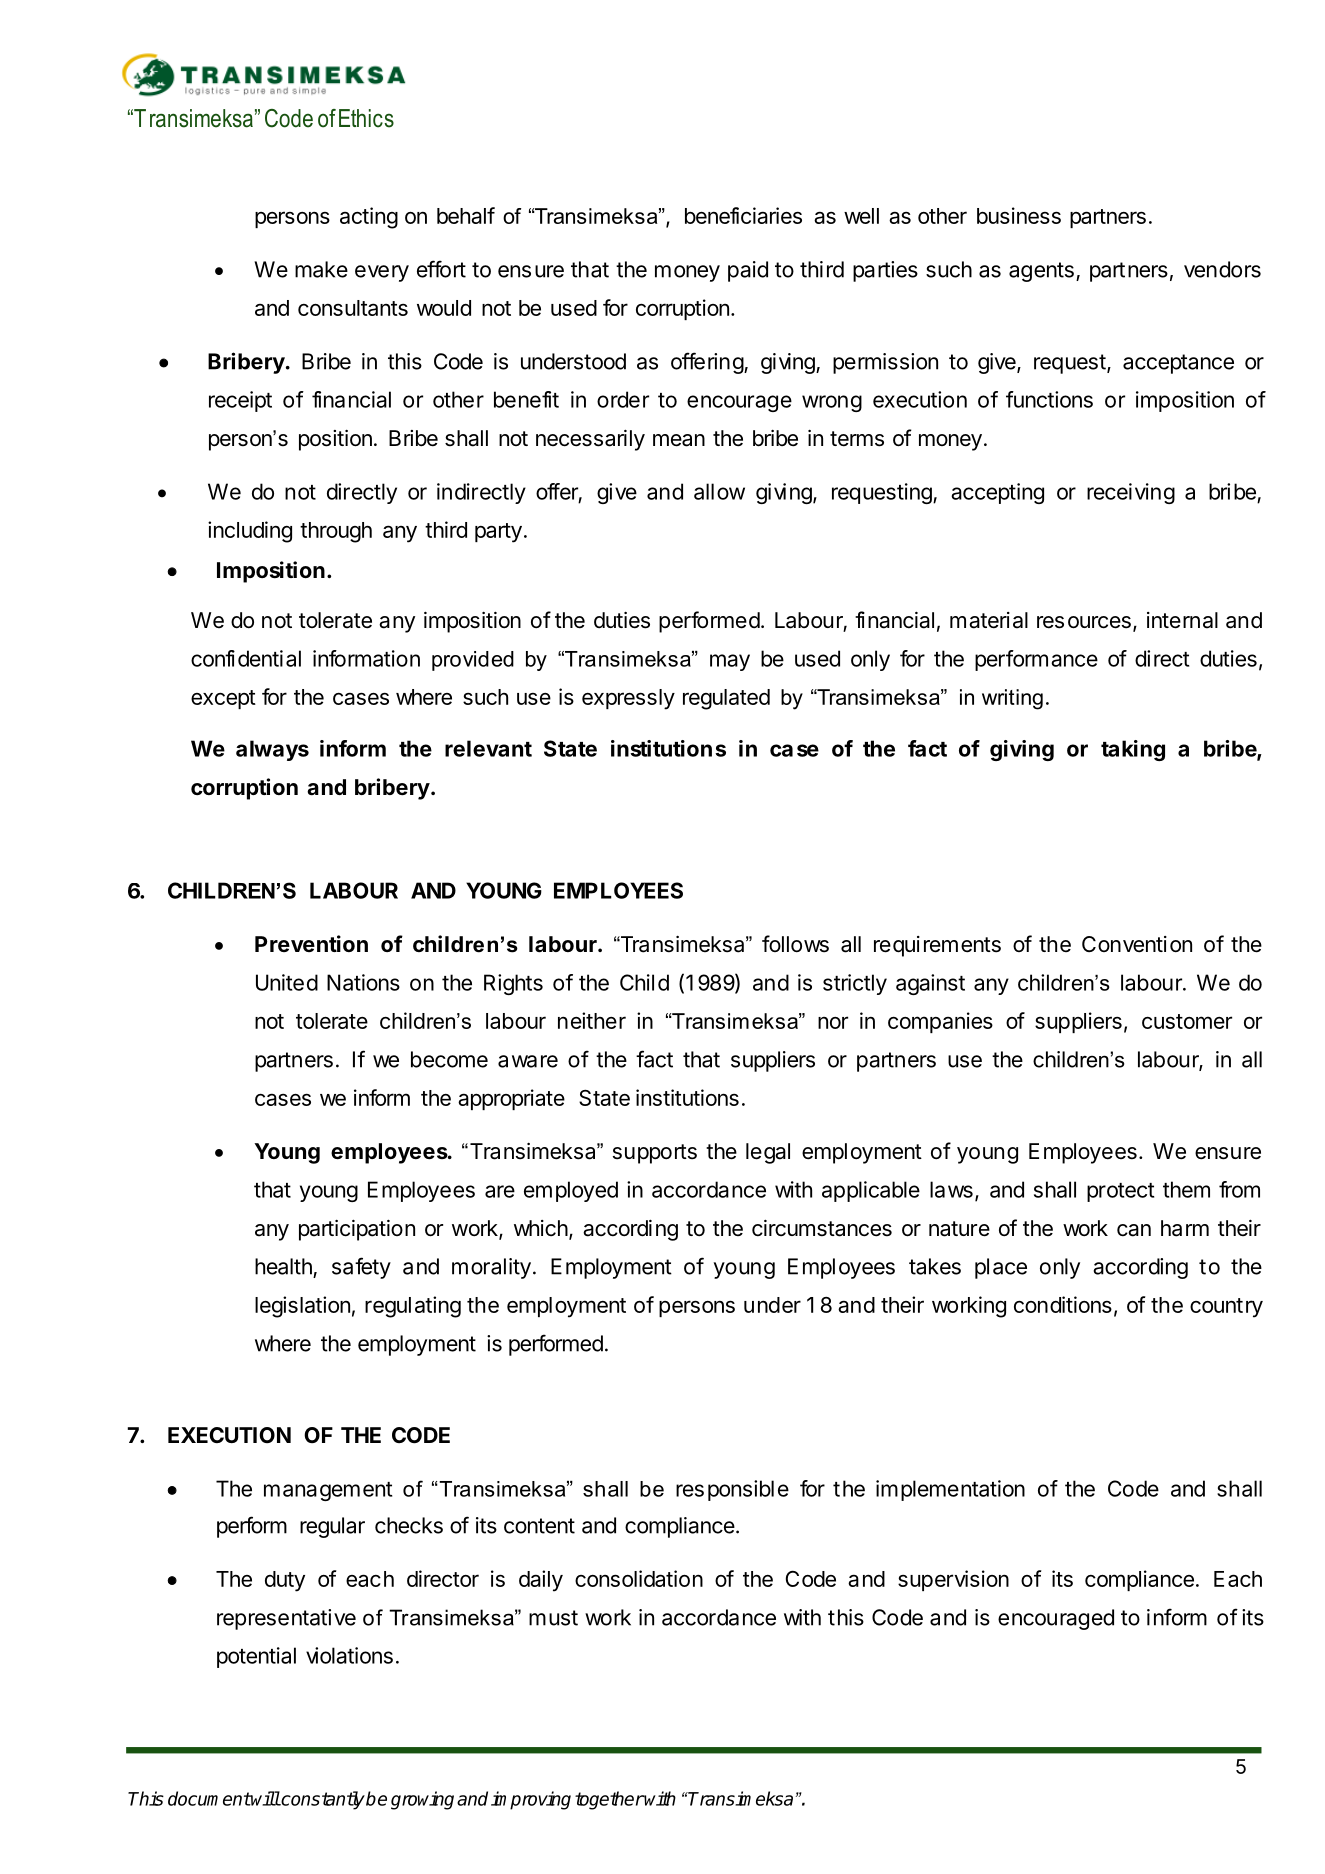 The image size is (1325, 1874). What do you see at coordinates (336, 532) in the document?
I see `through` at bounding box center [336, 532].
